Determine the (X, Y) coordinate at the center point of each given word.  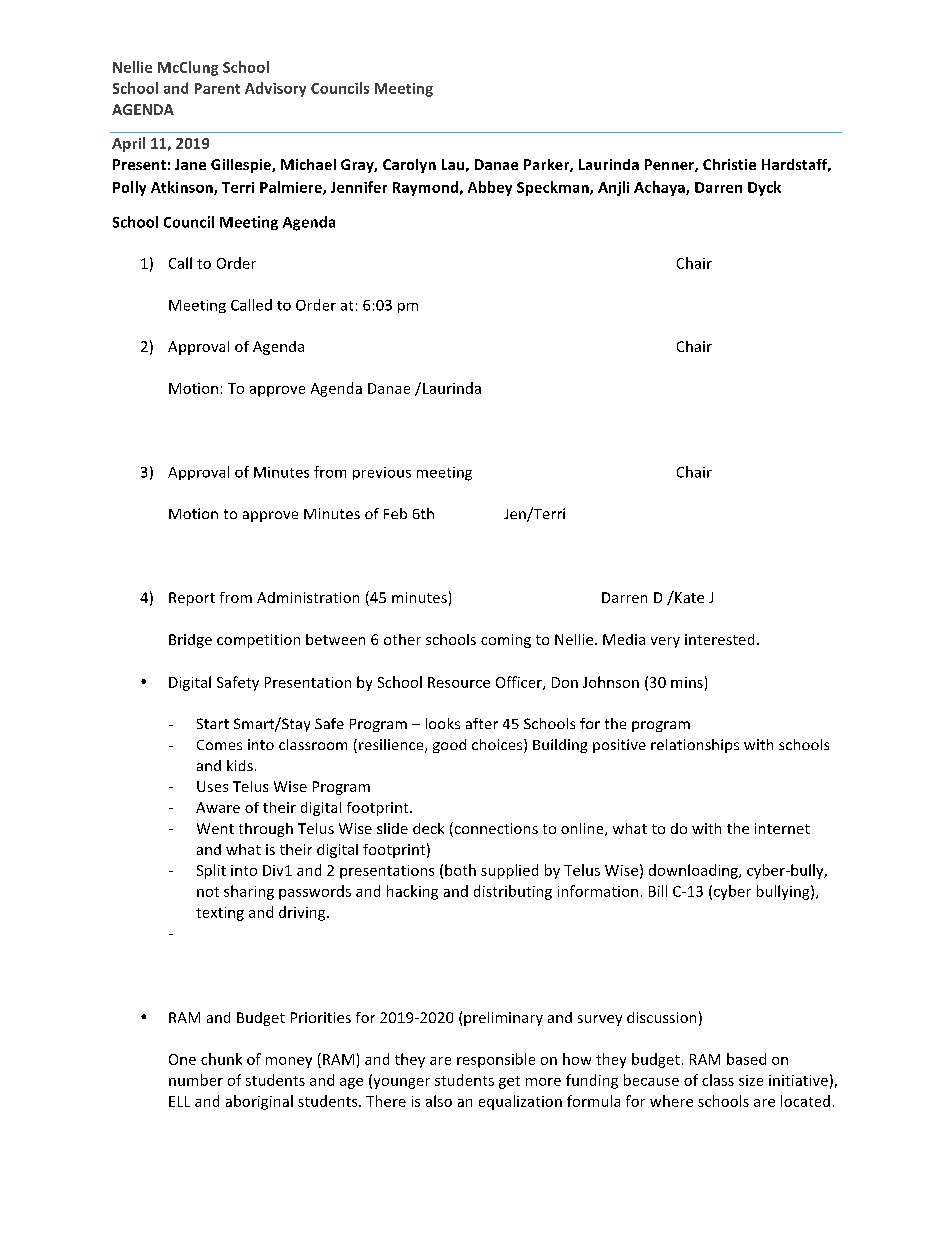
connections (495, 829)
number (196, 1080)
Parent (217, 88)
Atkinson (183, 188)
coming (506, 641)
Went (215, 828)
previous (382, 473)
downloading (694, 871)
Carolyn (409, 166)
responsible (496, 1060)
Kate (688, 597)
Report (192, 599)
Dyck (764, 188)
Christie (729, 164)
